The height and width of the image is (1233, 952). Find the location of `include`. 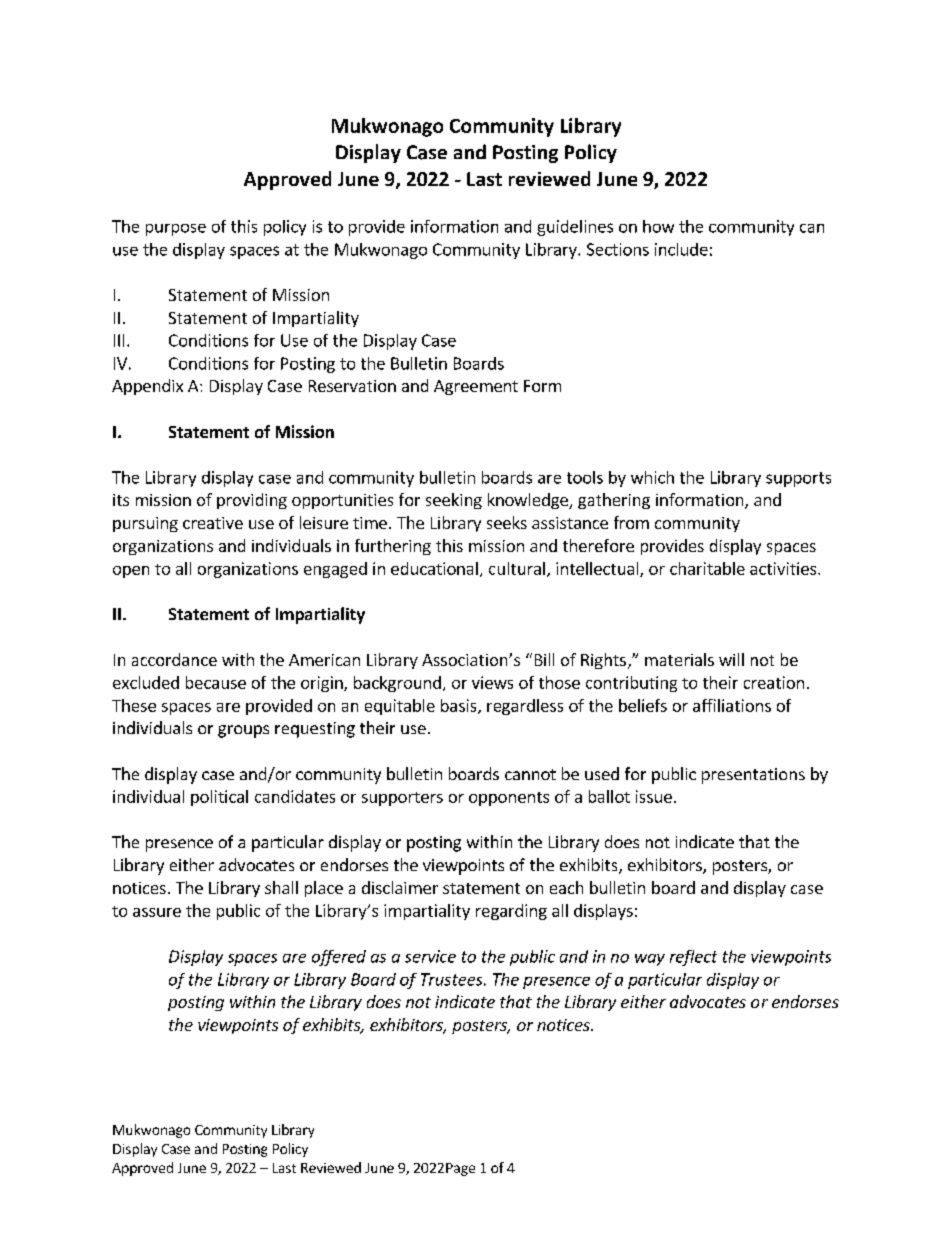

include is located at coordinates (681, 249).
